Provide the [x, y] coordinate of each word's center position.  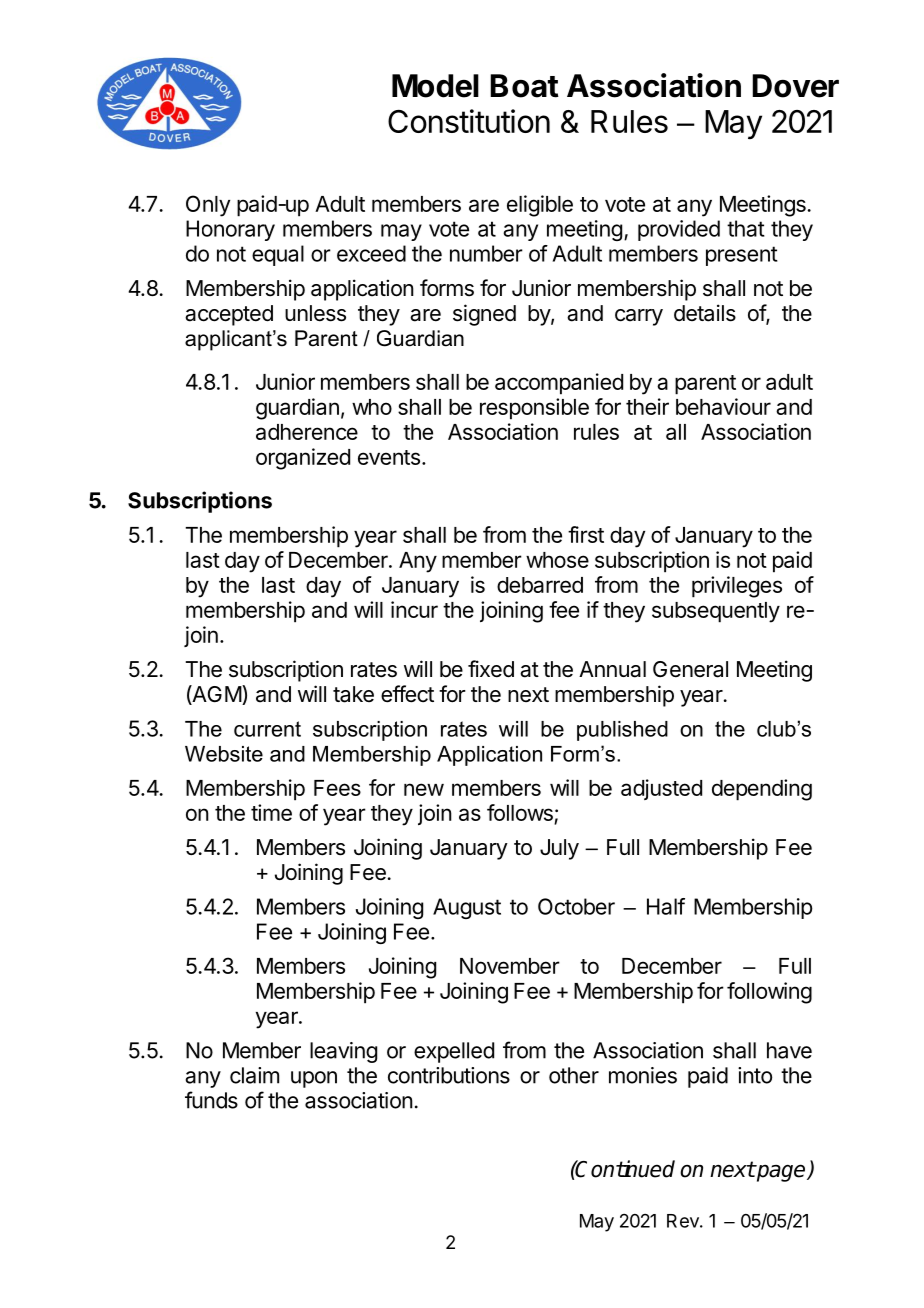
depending [762, 790]
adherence [307, 432]
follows [521, 814]
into [755, 1075]
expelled [454, 1052]
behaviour [723, 406]
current [267, 729]
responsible [534, 409]
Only [208, 206]
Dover [795, 86]
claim [254, 1075]
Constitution [469, 121]
